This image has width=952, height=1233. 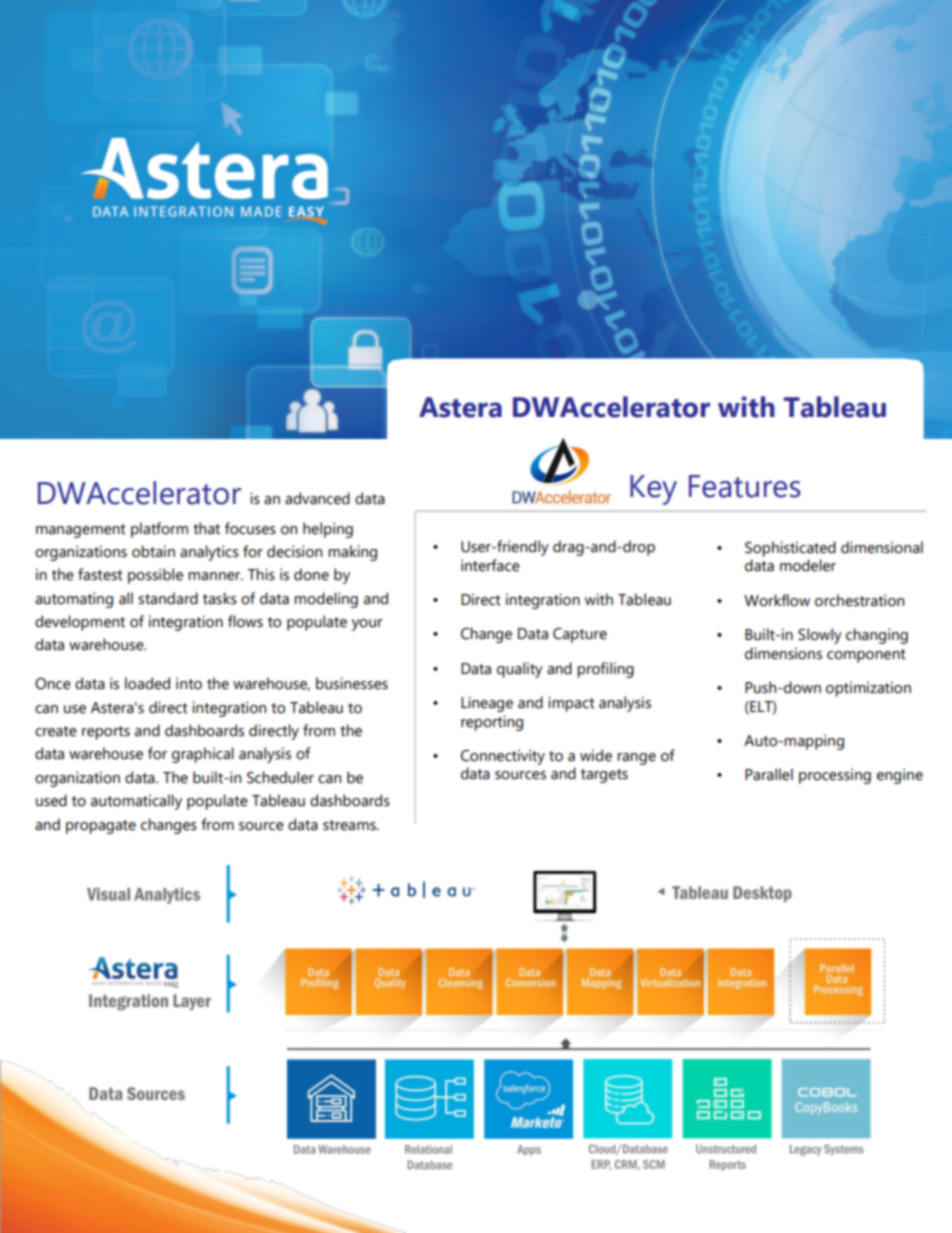 I want to click on Features, so click(x=745, y=486).
